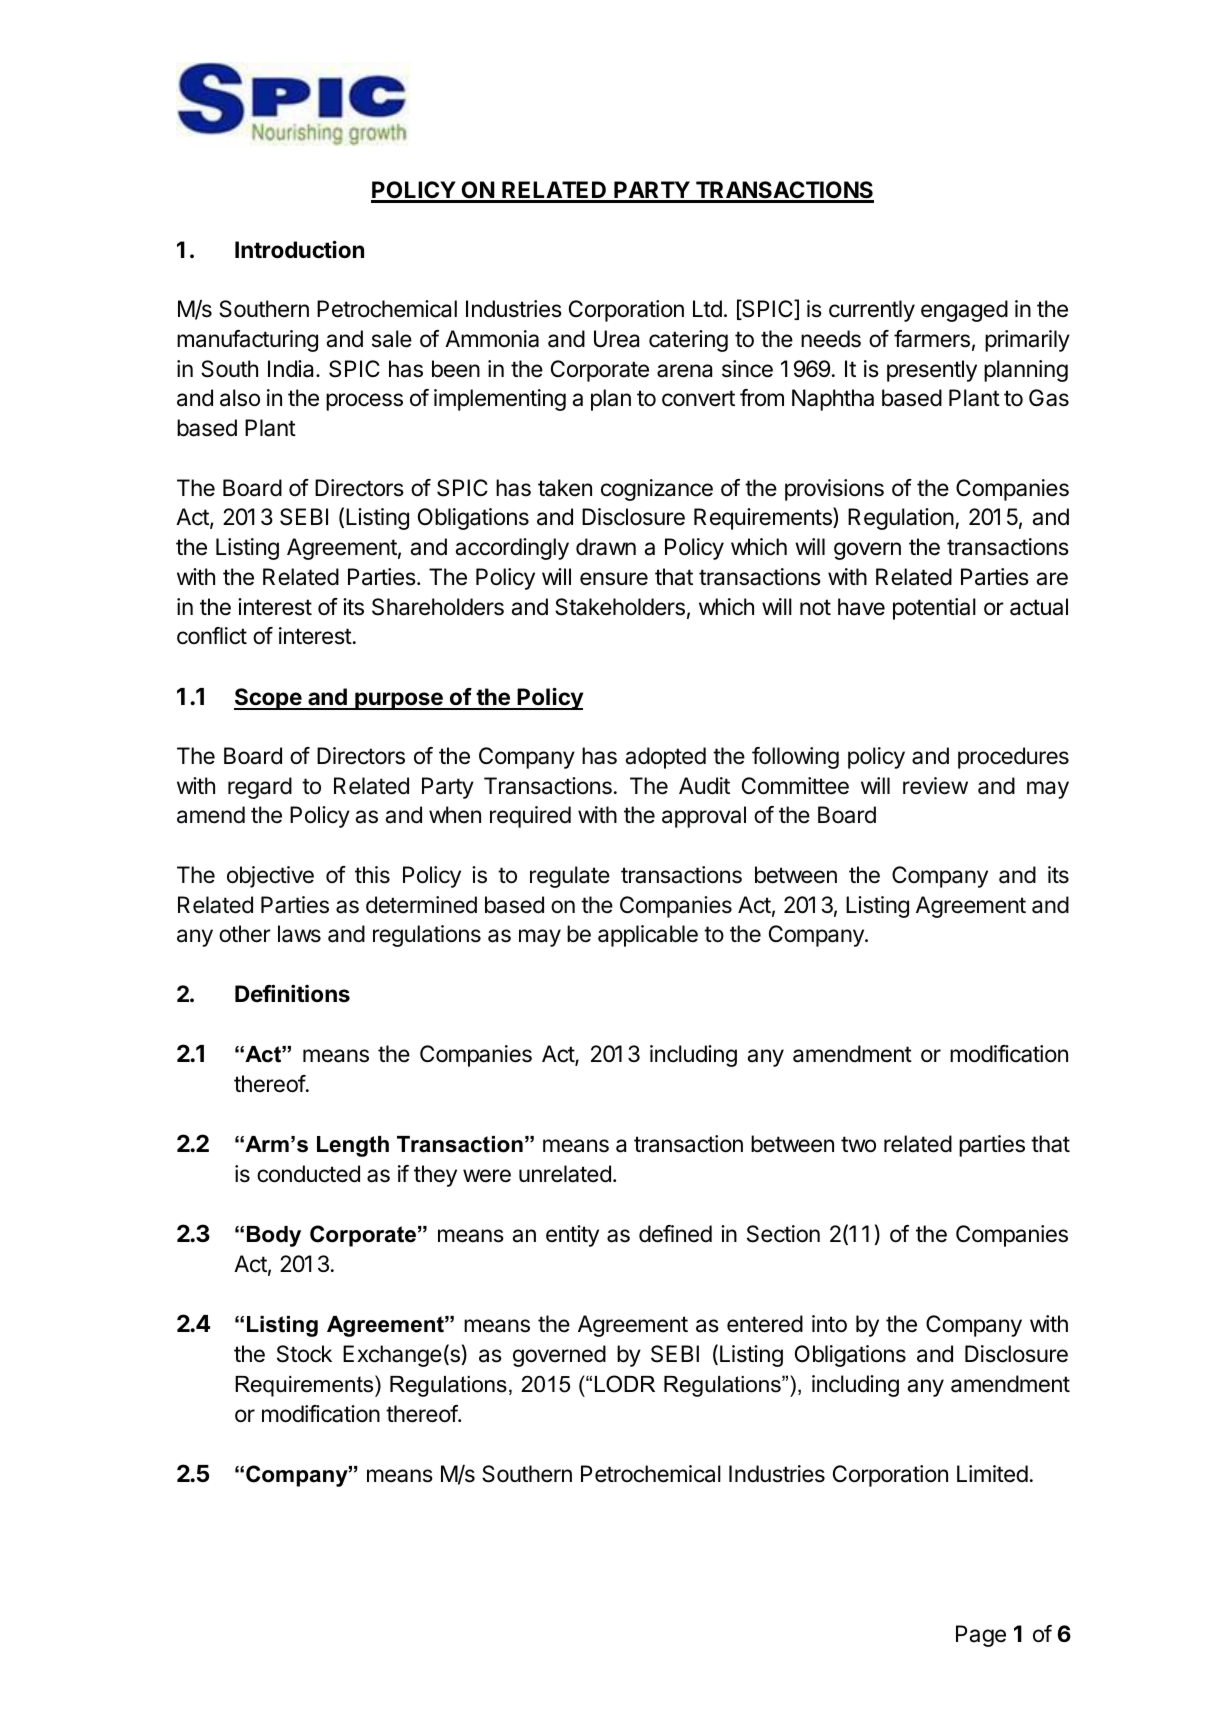 The image size is (1216, 1720). I want to click on Introduction, so click(299, 249).
